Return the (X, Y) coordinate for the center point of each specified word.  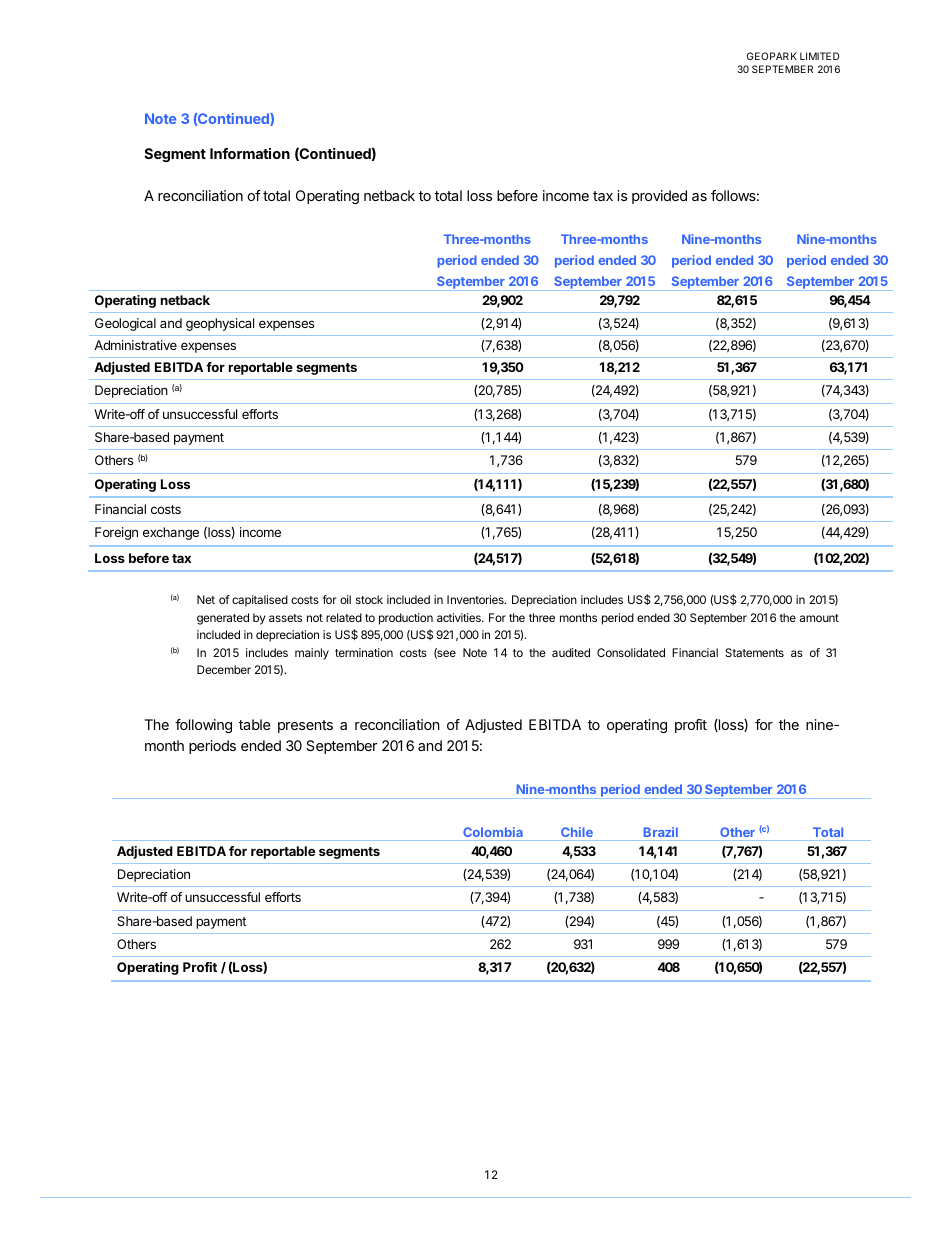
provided (659, 197)
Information (250, 153)
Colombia (493, 832)
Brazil (661, 832)
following (203, 726)
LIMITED (820, 56)
